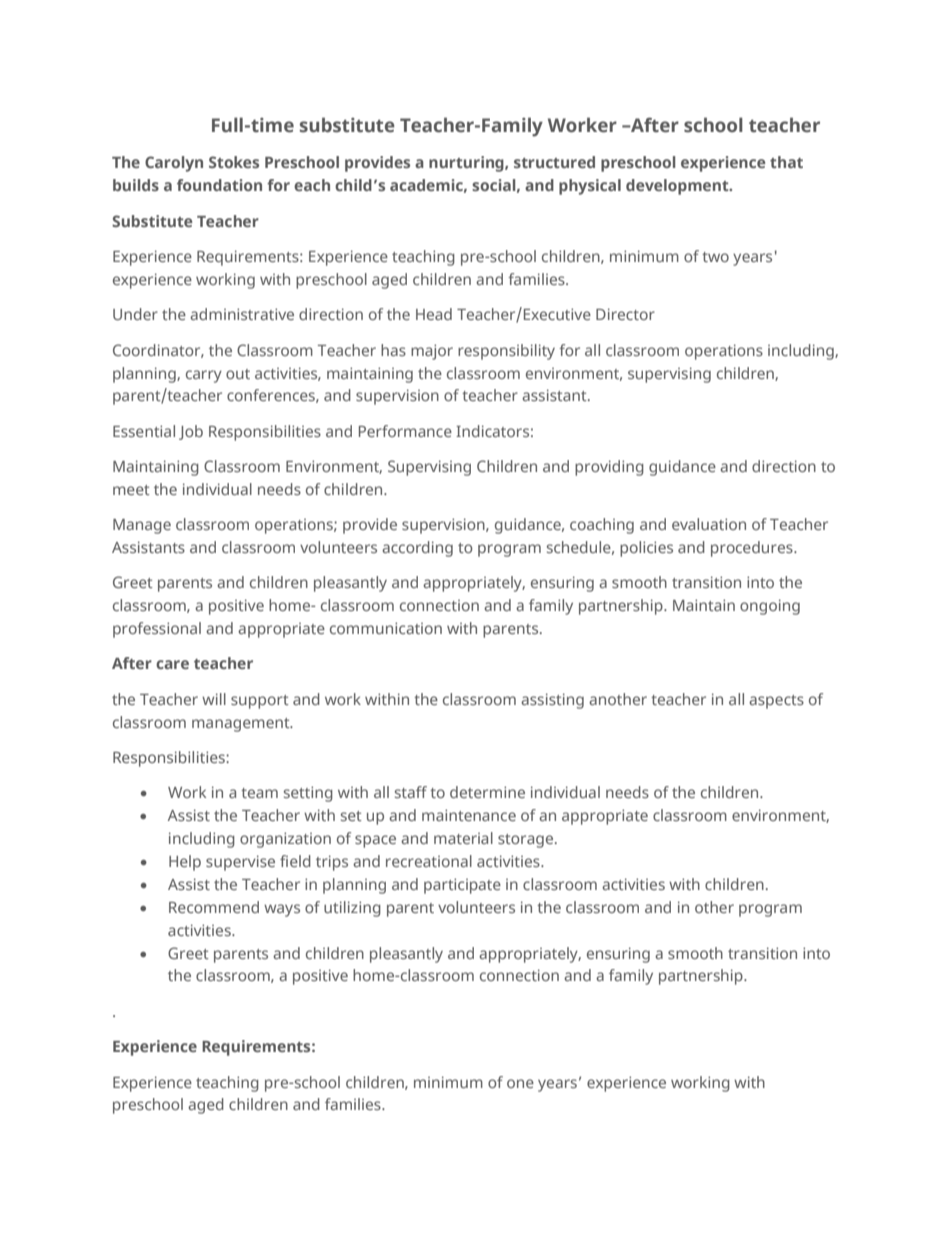 The image size is (952, 1233). What do you see at coordinates (386, 628) in the screenshot?
I see `communication` at bounding box center [386, 628].
